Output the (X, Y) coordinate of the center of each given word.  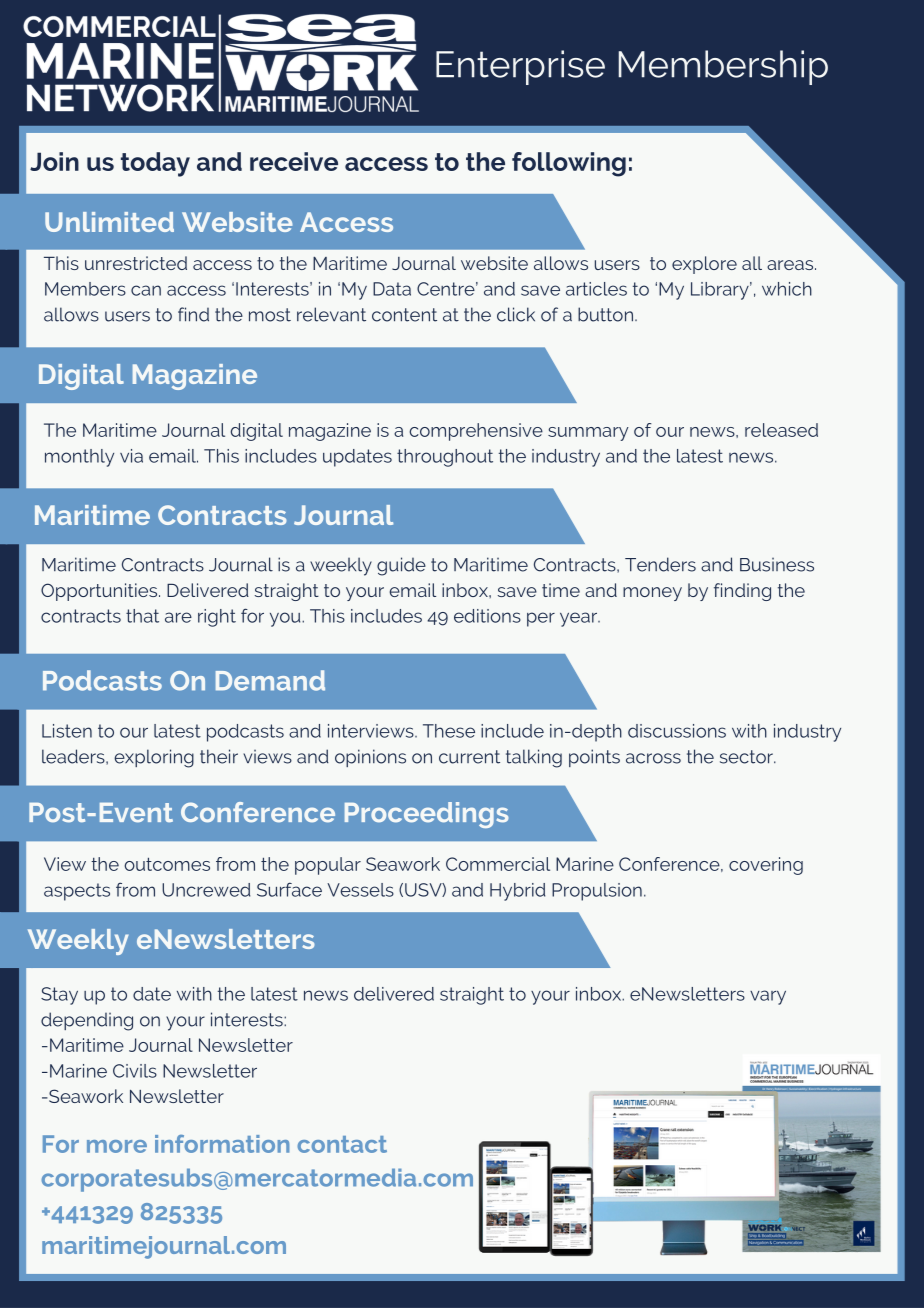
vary (768, 997)
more (117, 1146)
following (569, 164)
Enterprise (520, 67)
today (155, 164)
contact (342, 1144)
